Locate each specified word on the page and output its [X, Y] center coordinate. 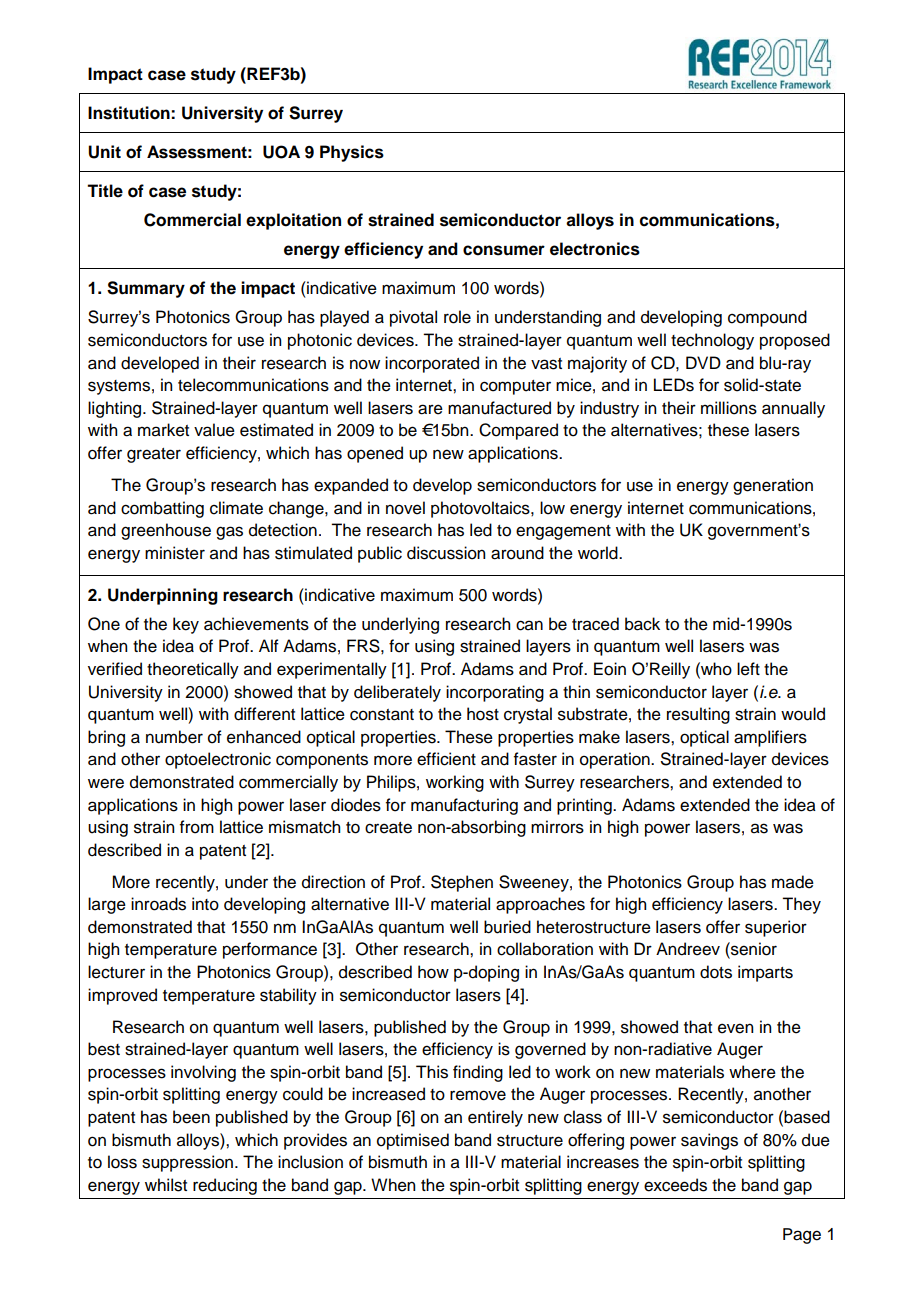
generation [773, 486]
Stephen [462, 883]
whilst [166, 1185]
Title [105, 191]
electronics [595, 249]
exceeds [675, 1185]
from [197, 827]
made [793, 882]
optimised [413, 1141]
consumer [504, 250]
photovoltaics [481, 509]
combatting [162, 509]
